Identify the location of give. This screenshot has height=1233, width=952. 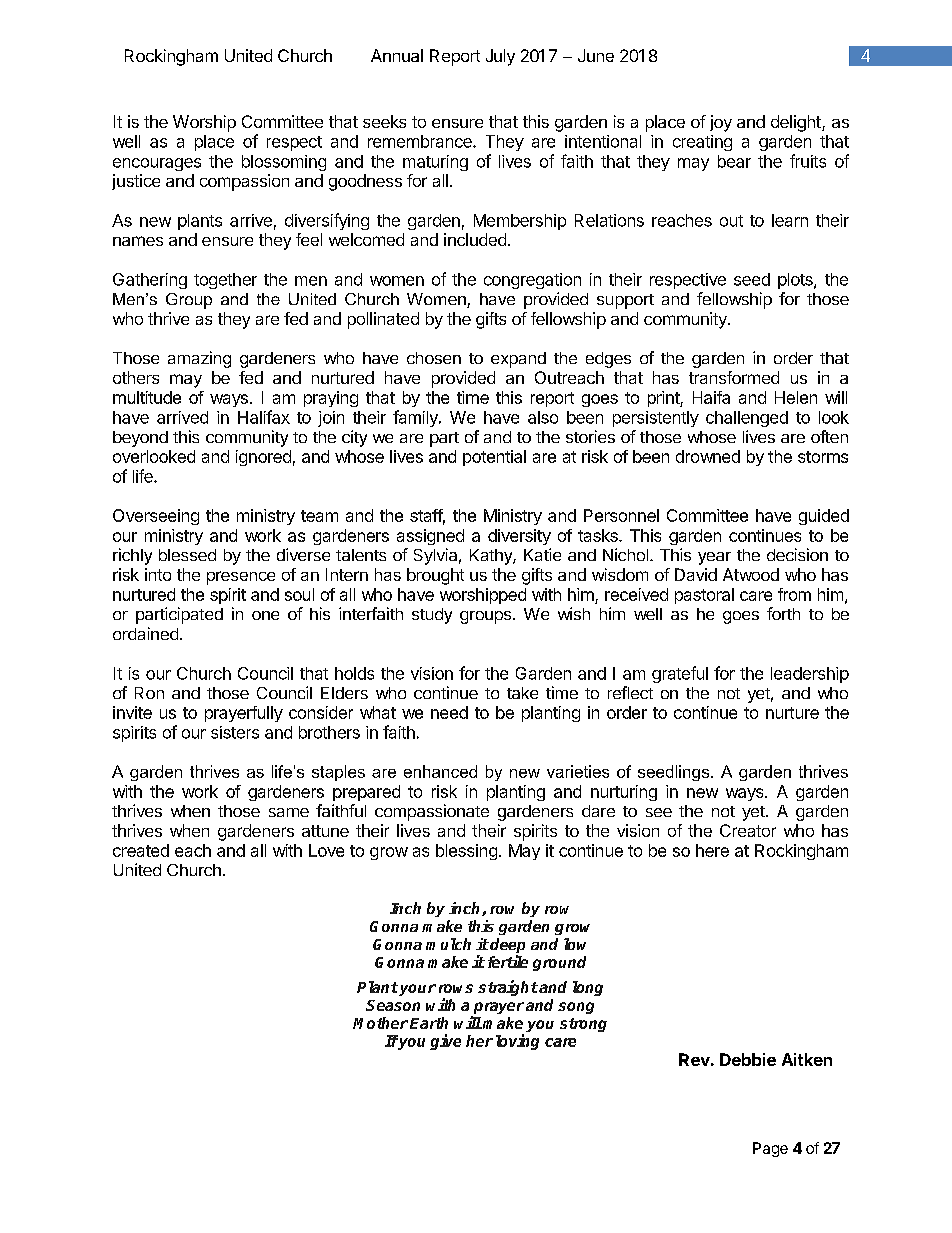
(445, 1042).
